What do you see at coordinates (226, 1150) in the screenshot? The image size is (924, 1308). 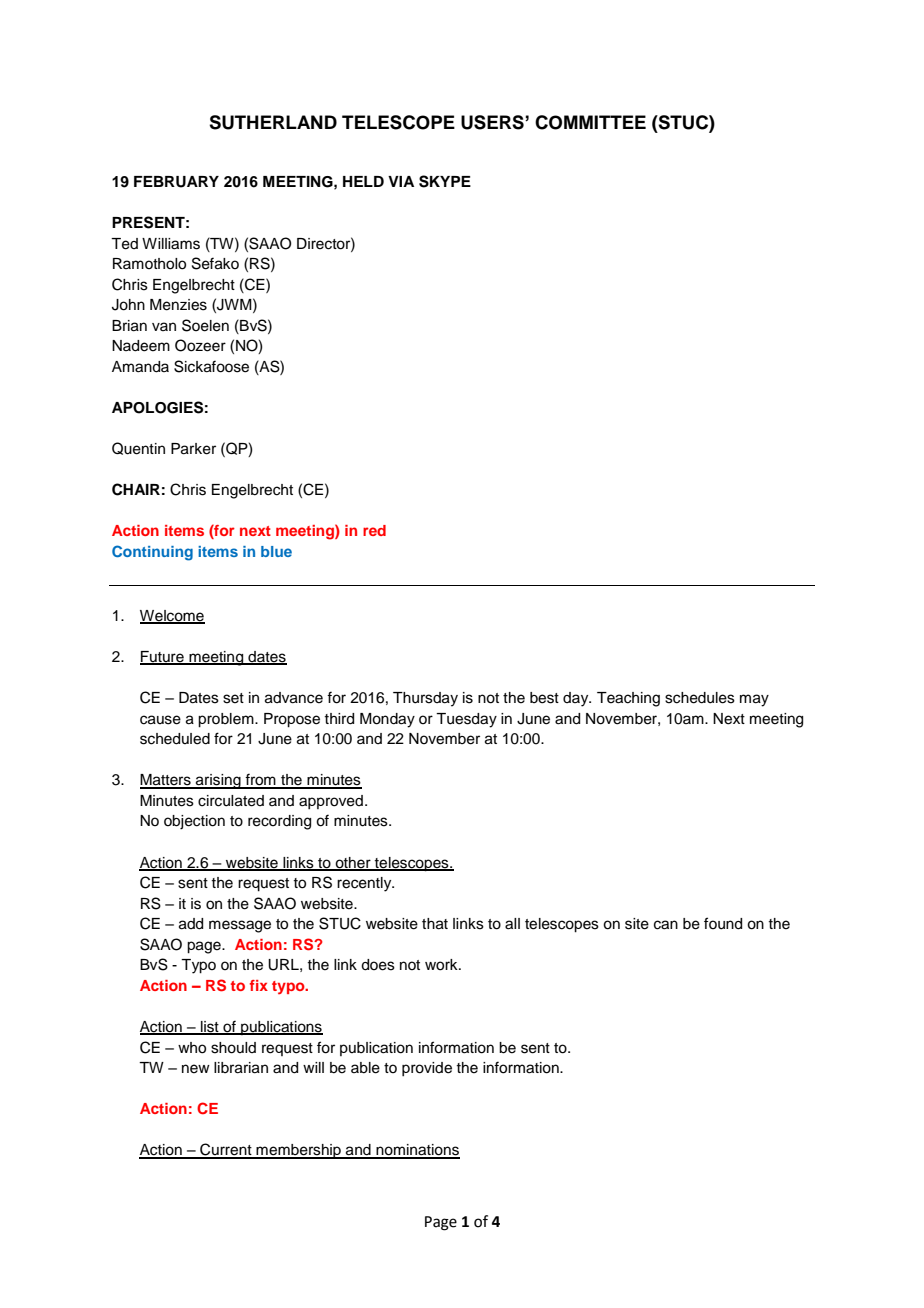 I see `Current` at bounding box center [226, 1150].
